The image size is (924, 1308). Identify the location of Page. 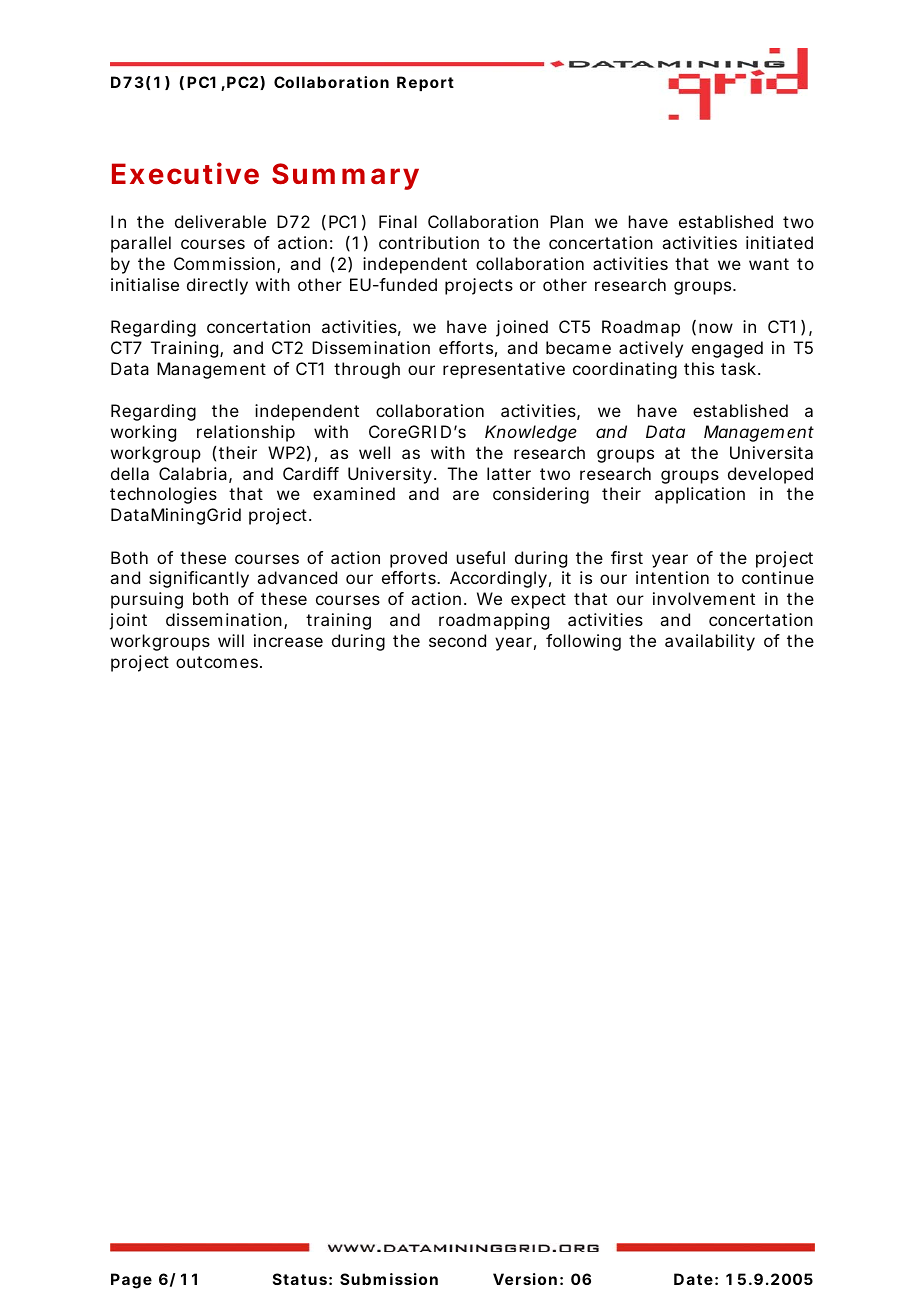
(131, 1281).
